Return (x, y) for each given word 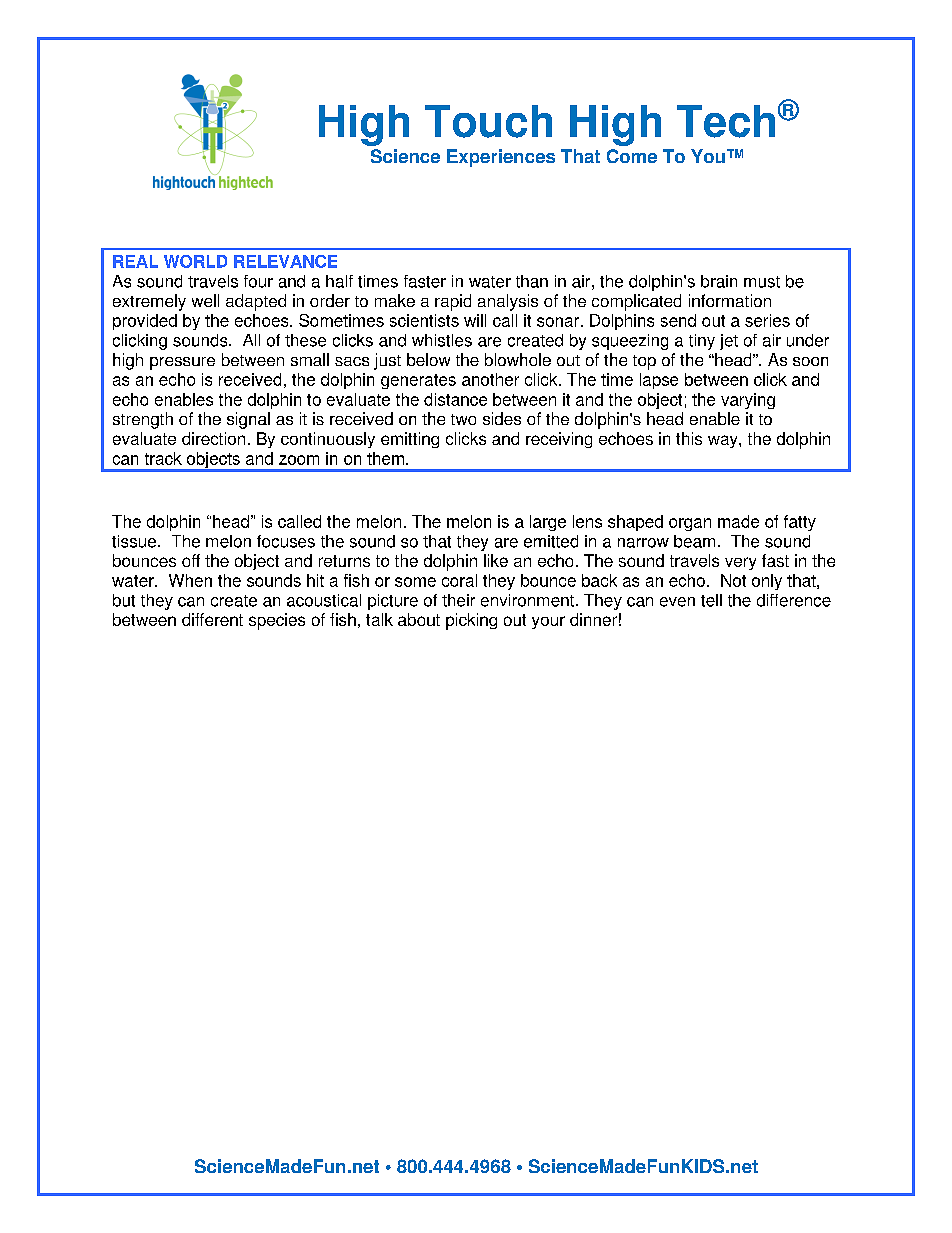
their (458, 600)
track (163, 458)
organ (690, 524)
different (212, 619)
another (490, 379)
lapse (659, 381)
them (385, 458)
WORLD (195, 261)
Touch (488, 121)
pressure (182, 363)
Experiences (501, 158)
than (532, 281)
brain (719, 281)
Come (632, 156)
